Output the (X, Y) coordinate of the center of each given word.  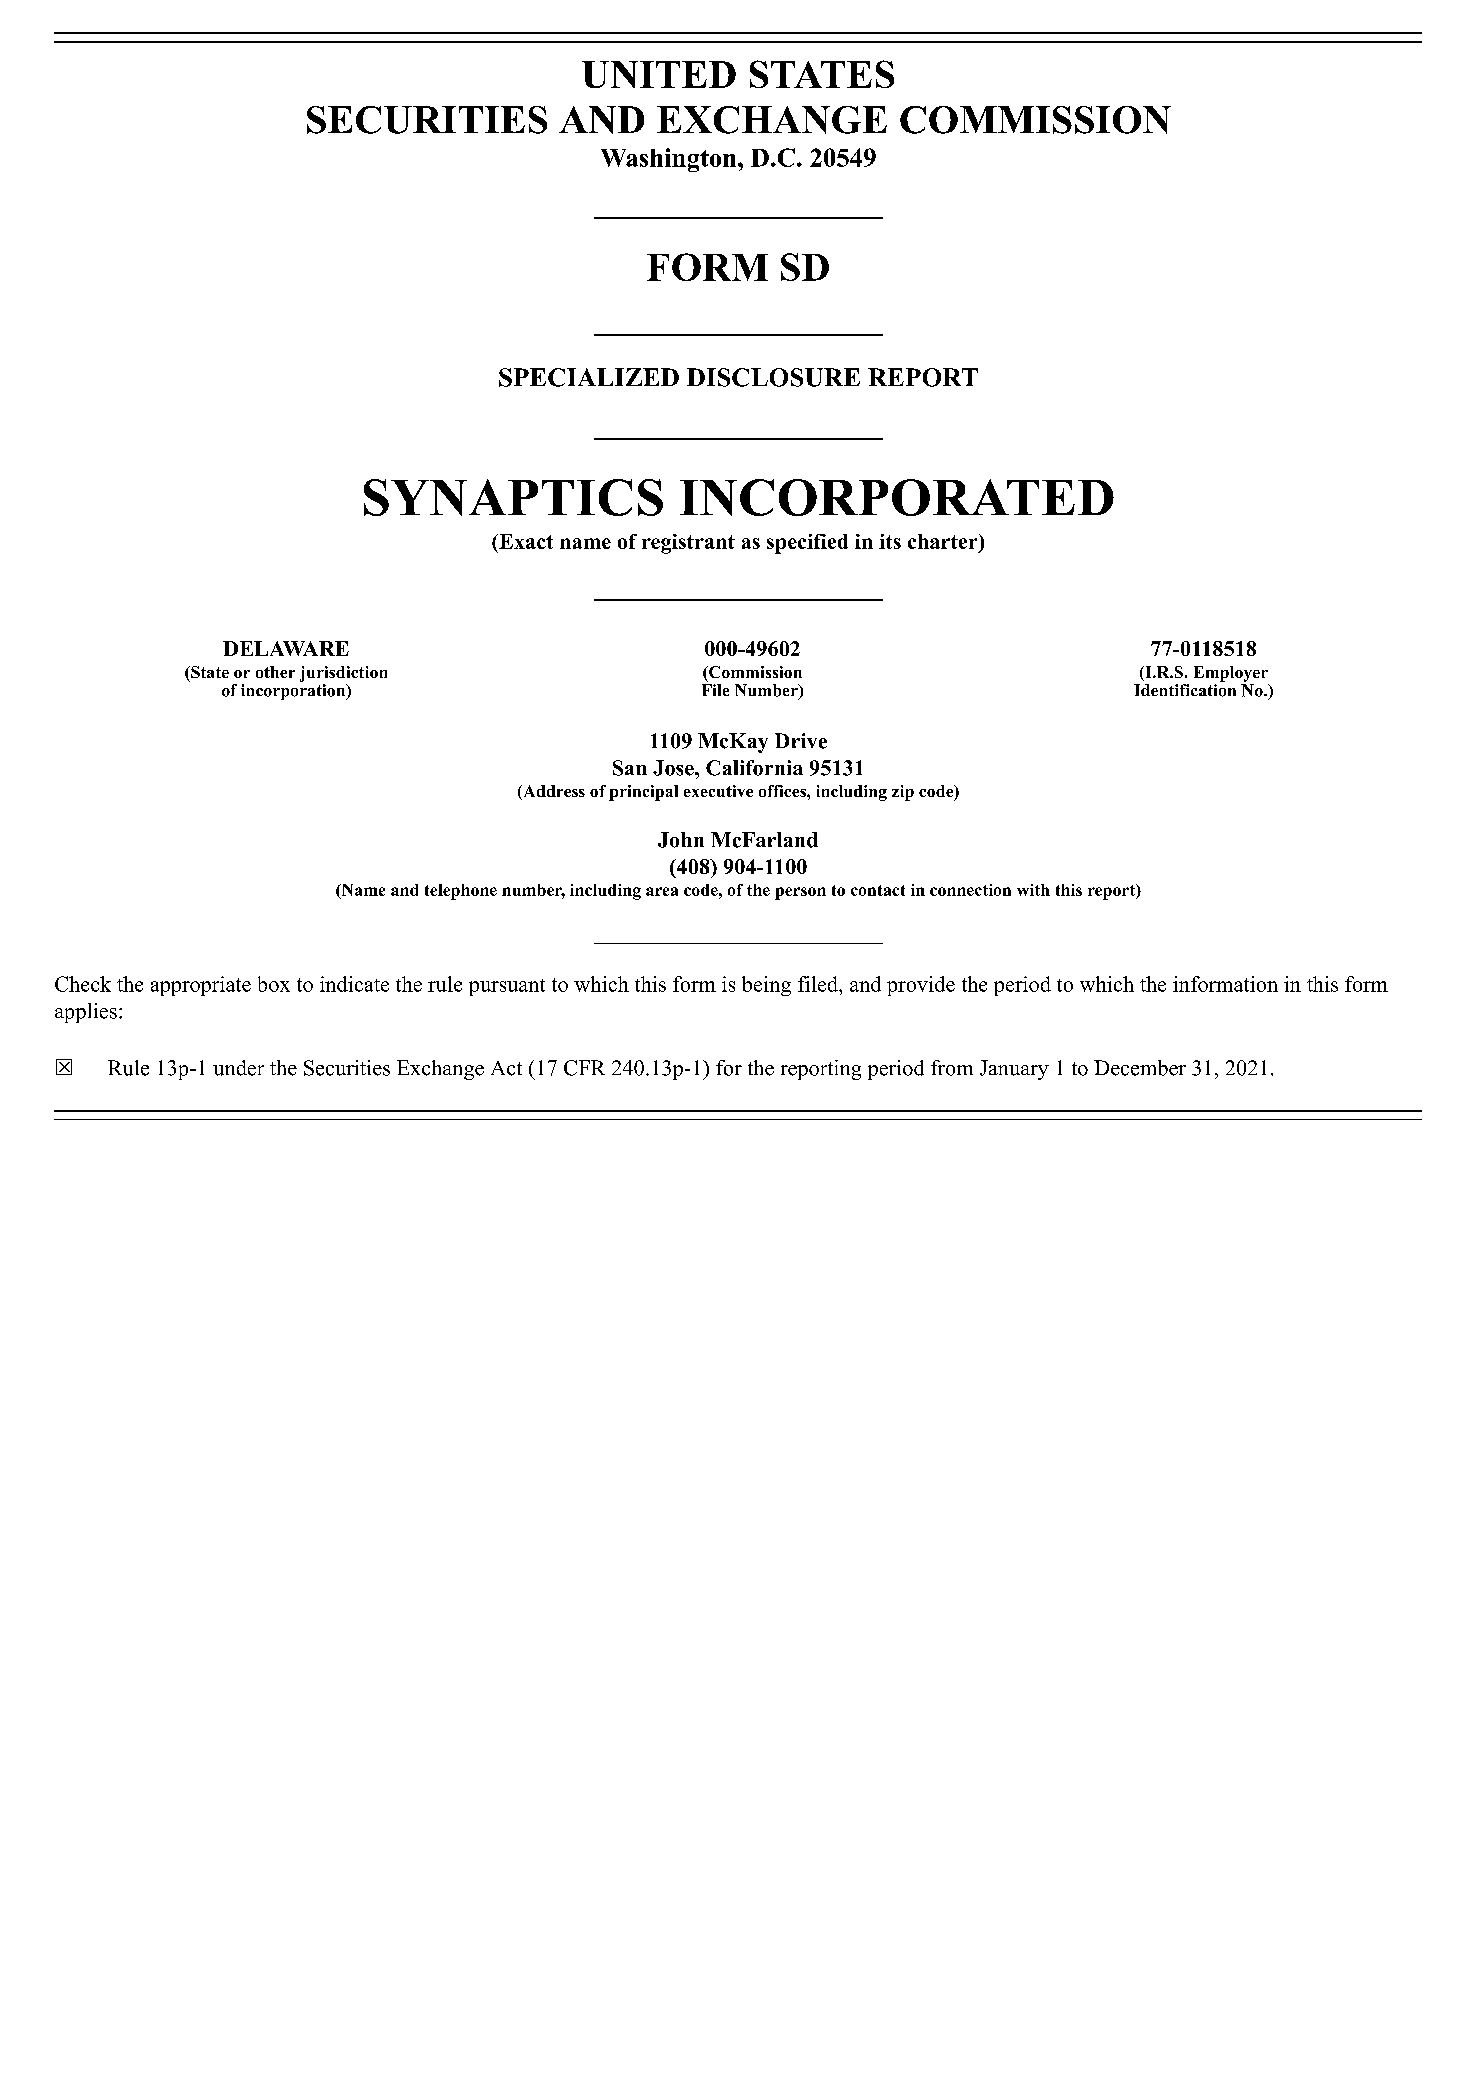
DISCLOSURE (773, 377)
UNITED (659, 74)
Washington (670, 160)
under (238, 1068)
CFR (584, 1068)
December (1140, 1068)
